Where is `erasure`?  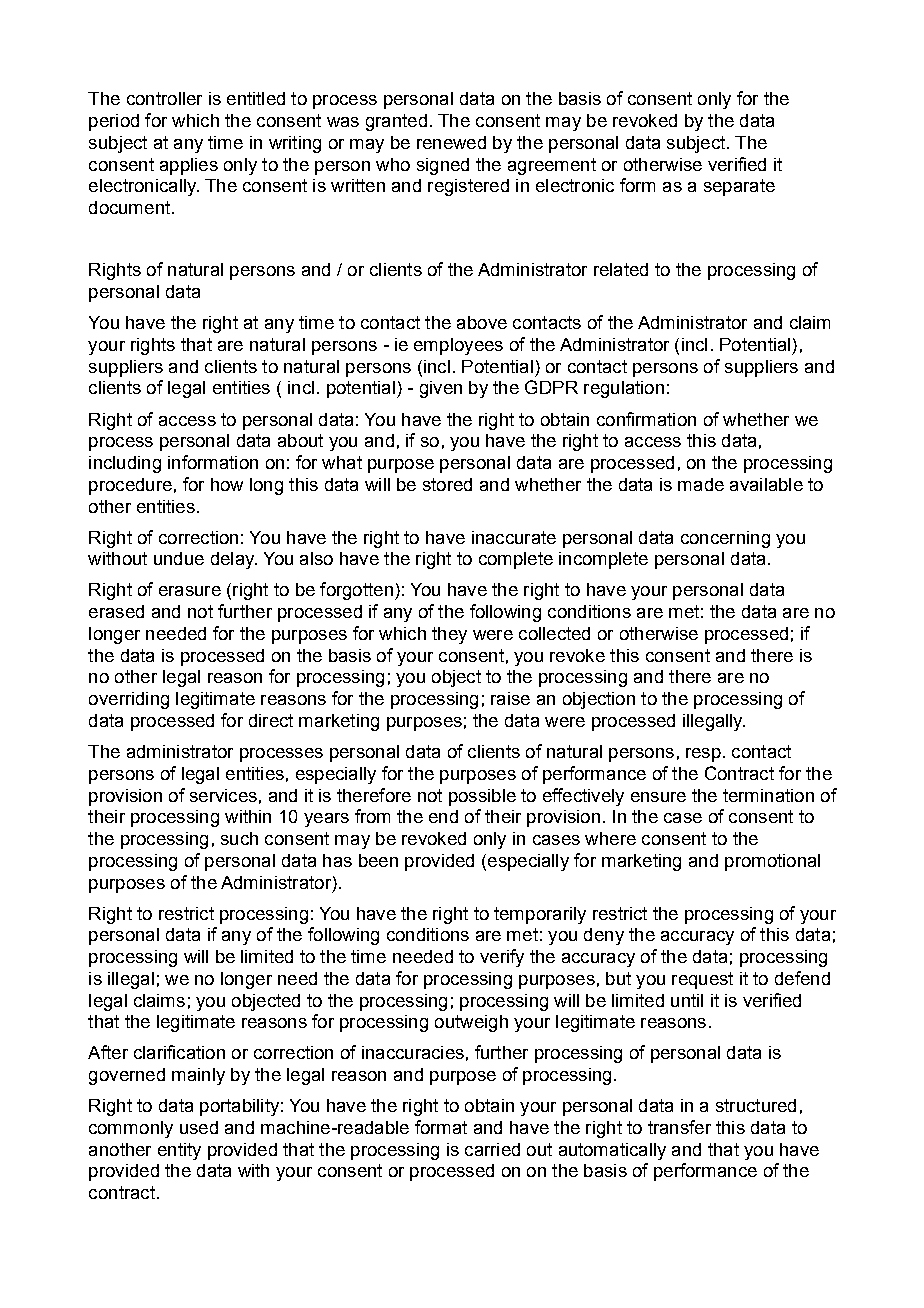 erasure is located at coordinates (190, 591).
